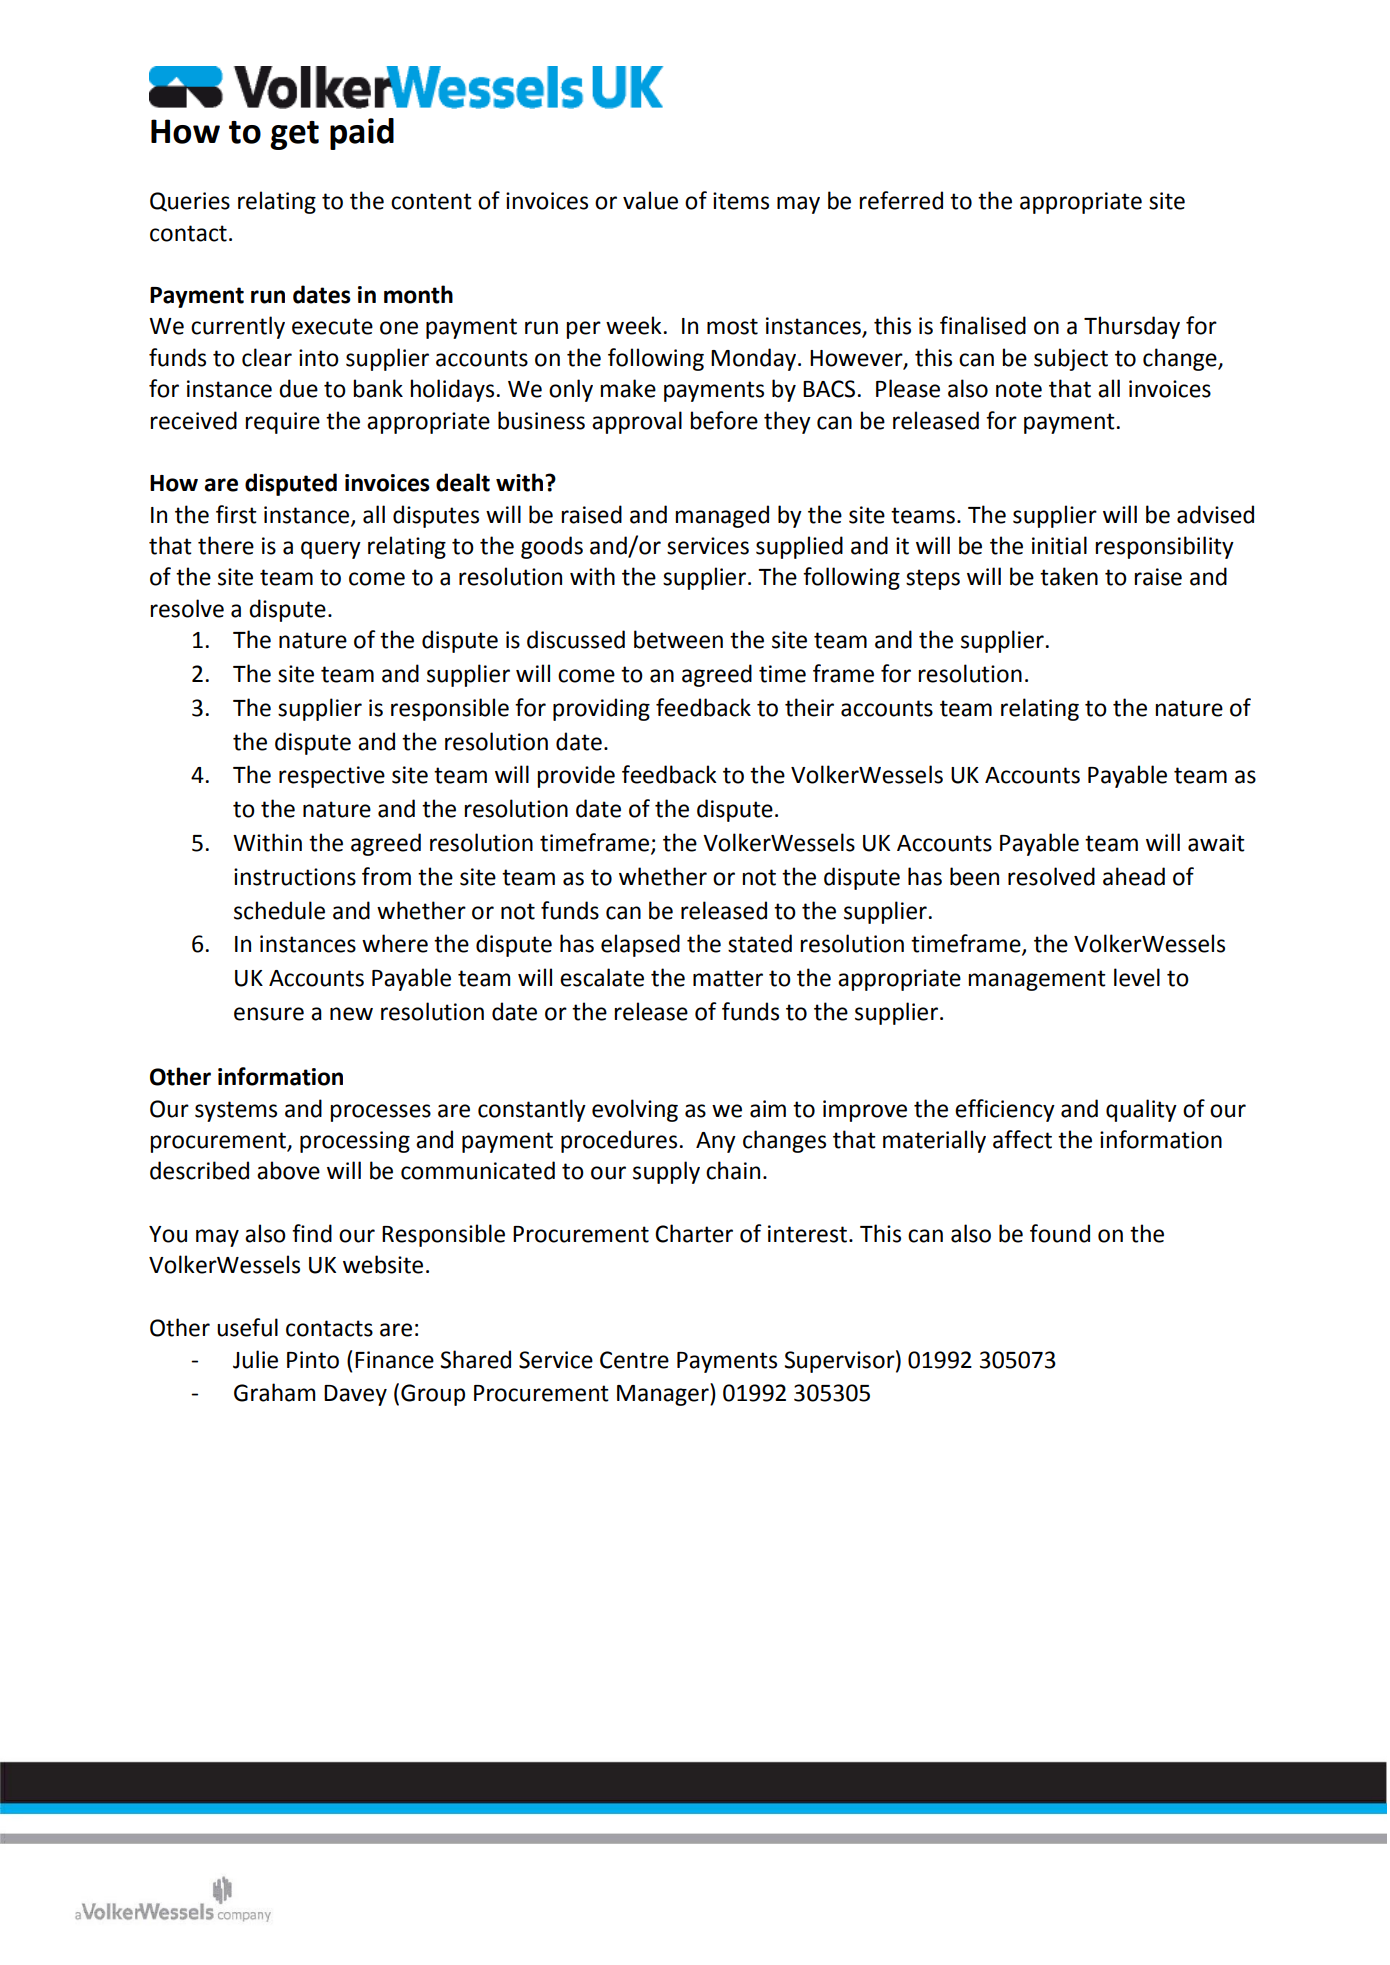 The image size is (1390, 1965). I want to click on managed, so click(722, 516).
